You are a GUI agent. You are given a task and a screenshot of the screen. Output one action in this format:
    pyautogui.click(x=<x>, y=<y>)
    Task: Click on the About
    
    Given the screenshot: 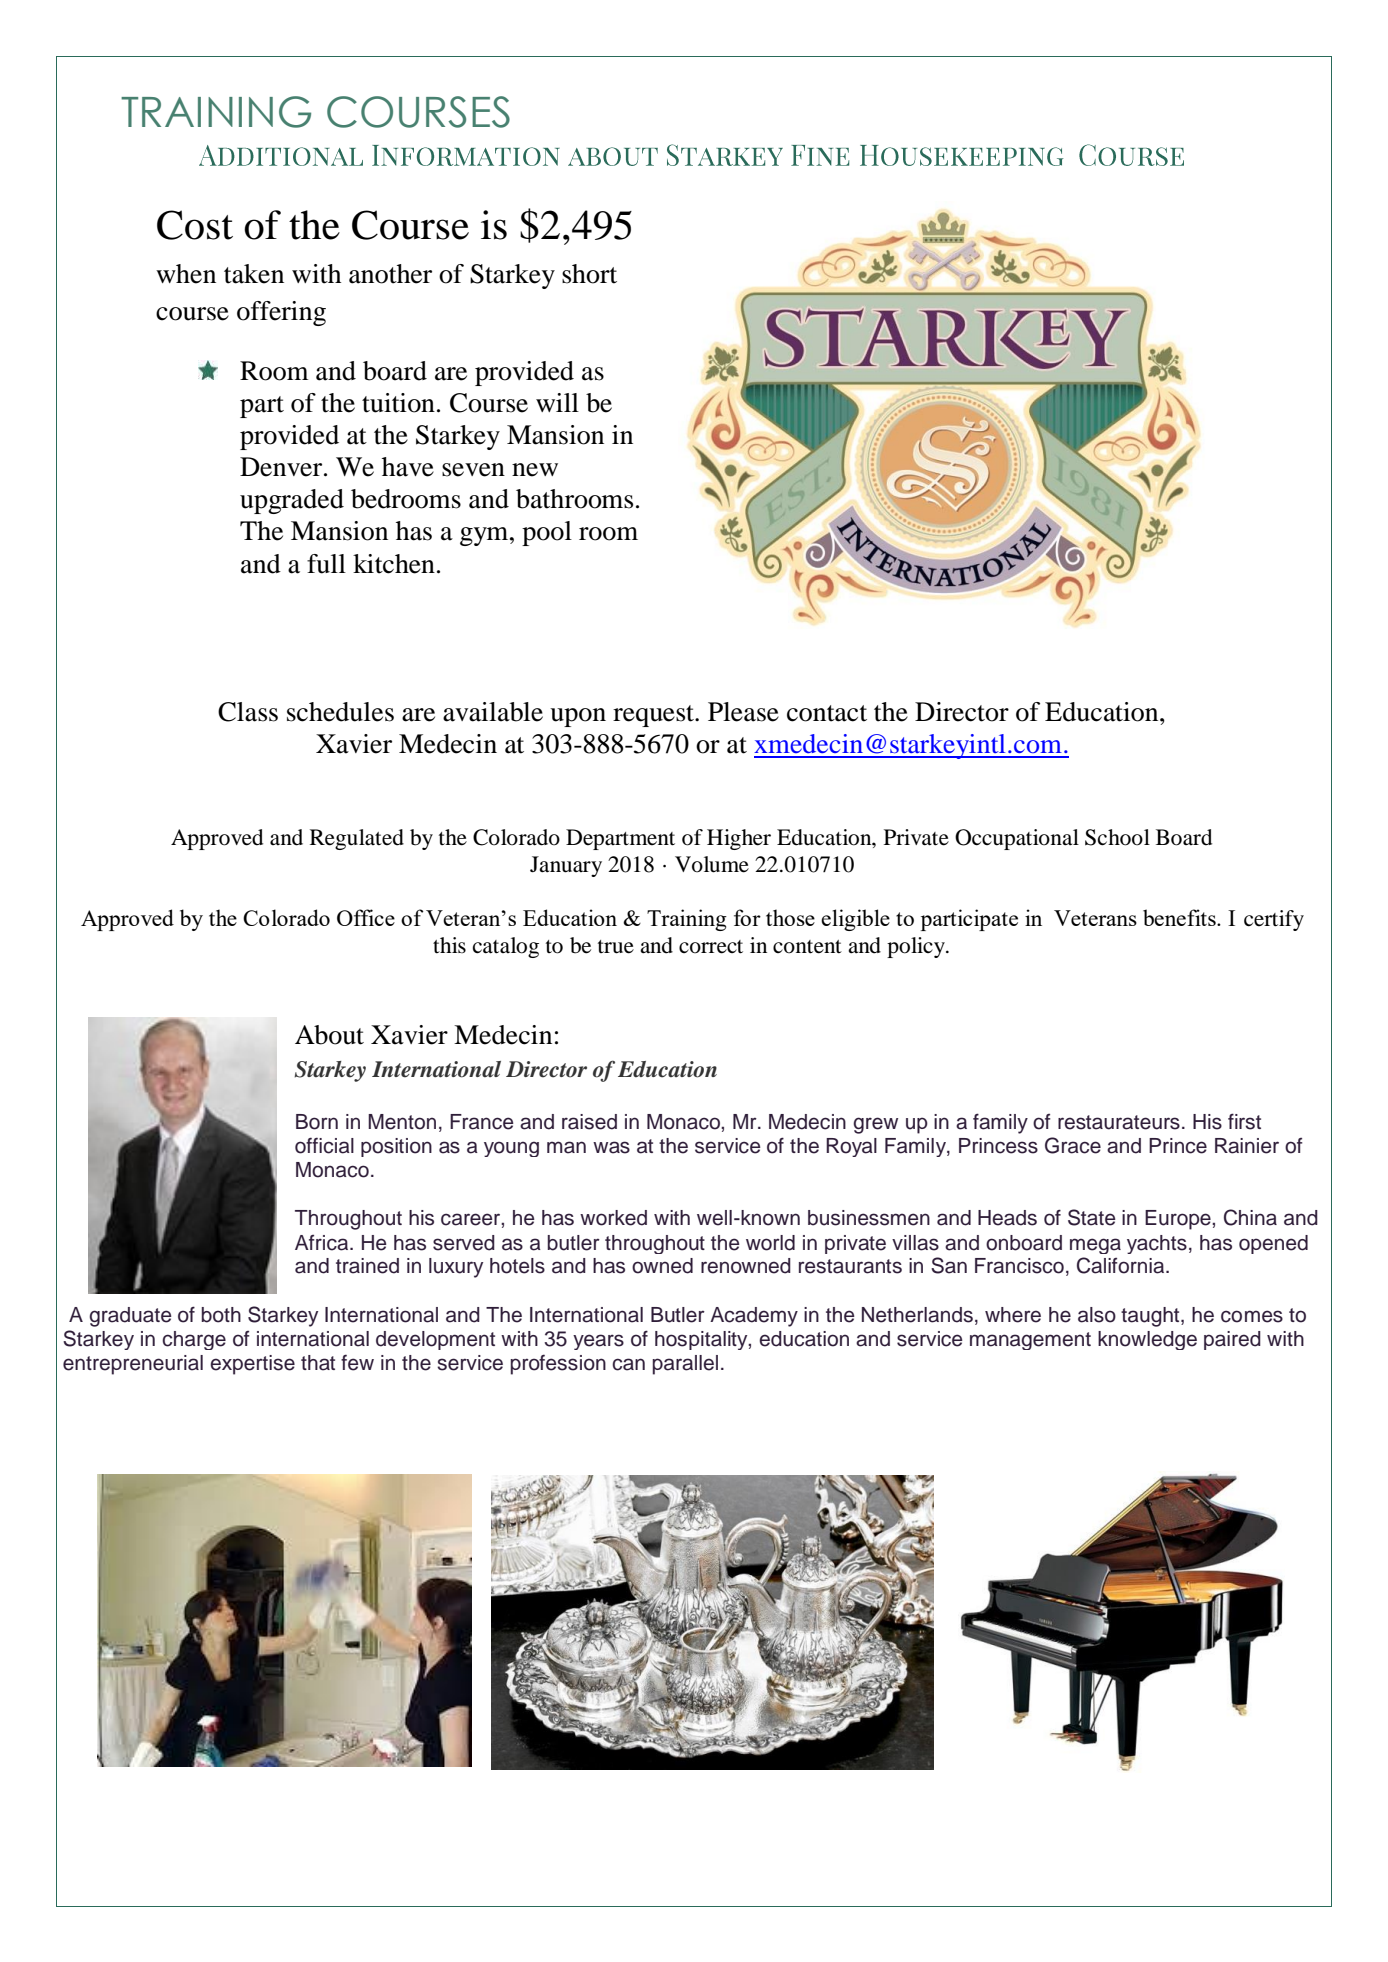 What is the action you would take?
    pyautogui.click(x=329, y=1035)
